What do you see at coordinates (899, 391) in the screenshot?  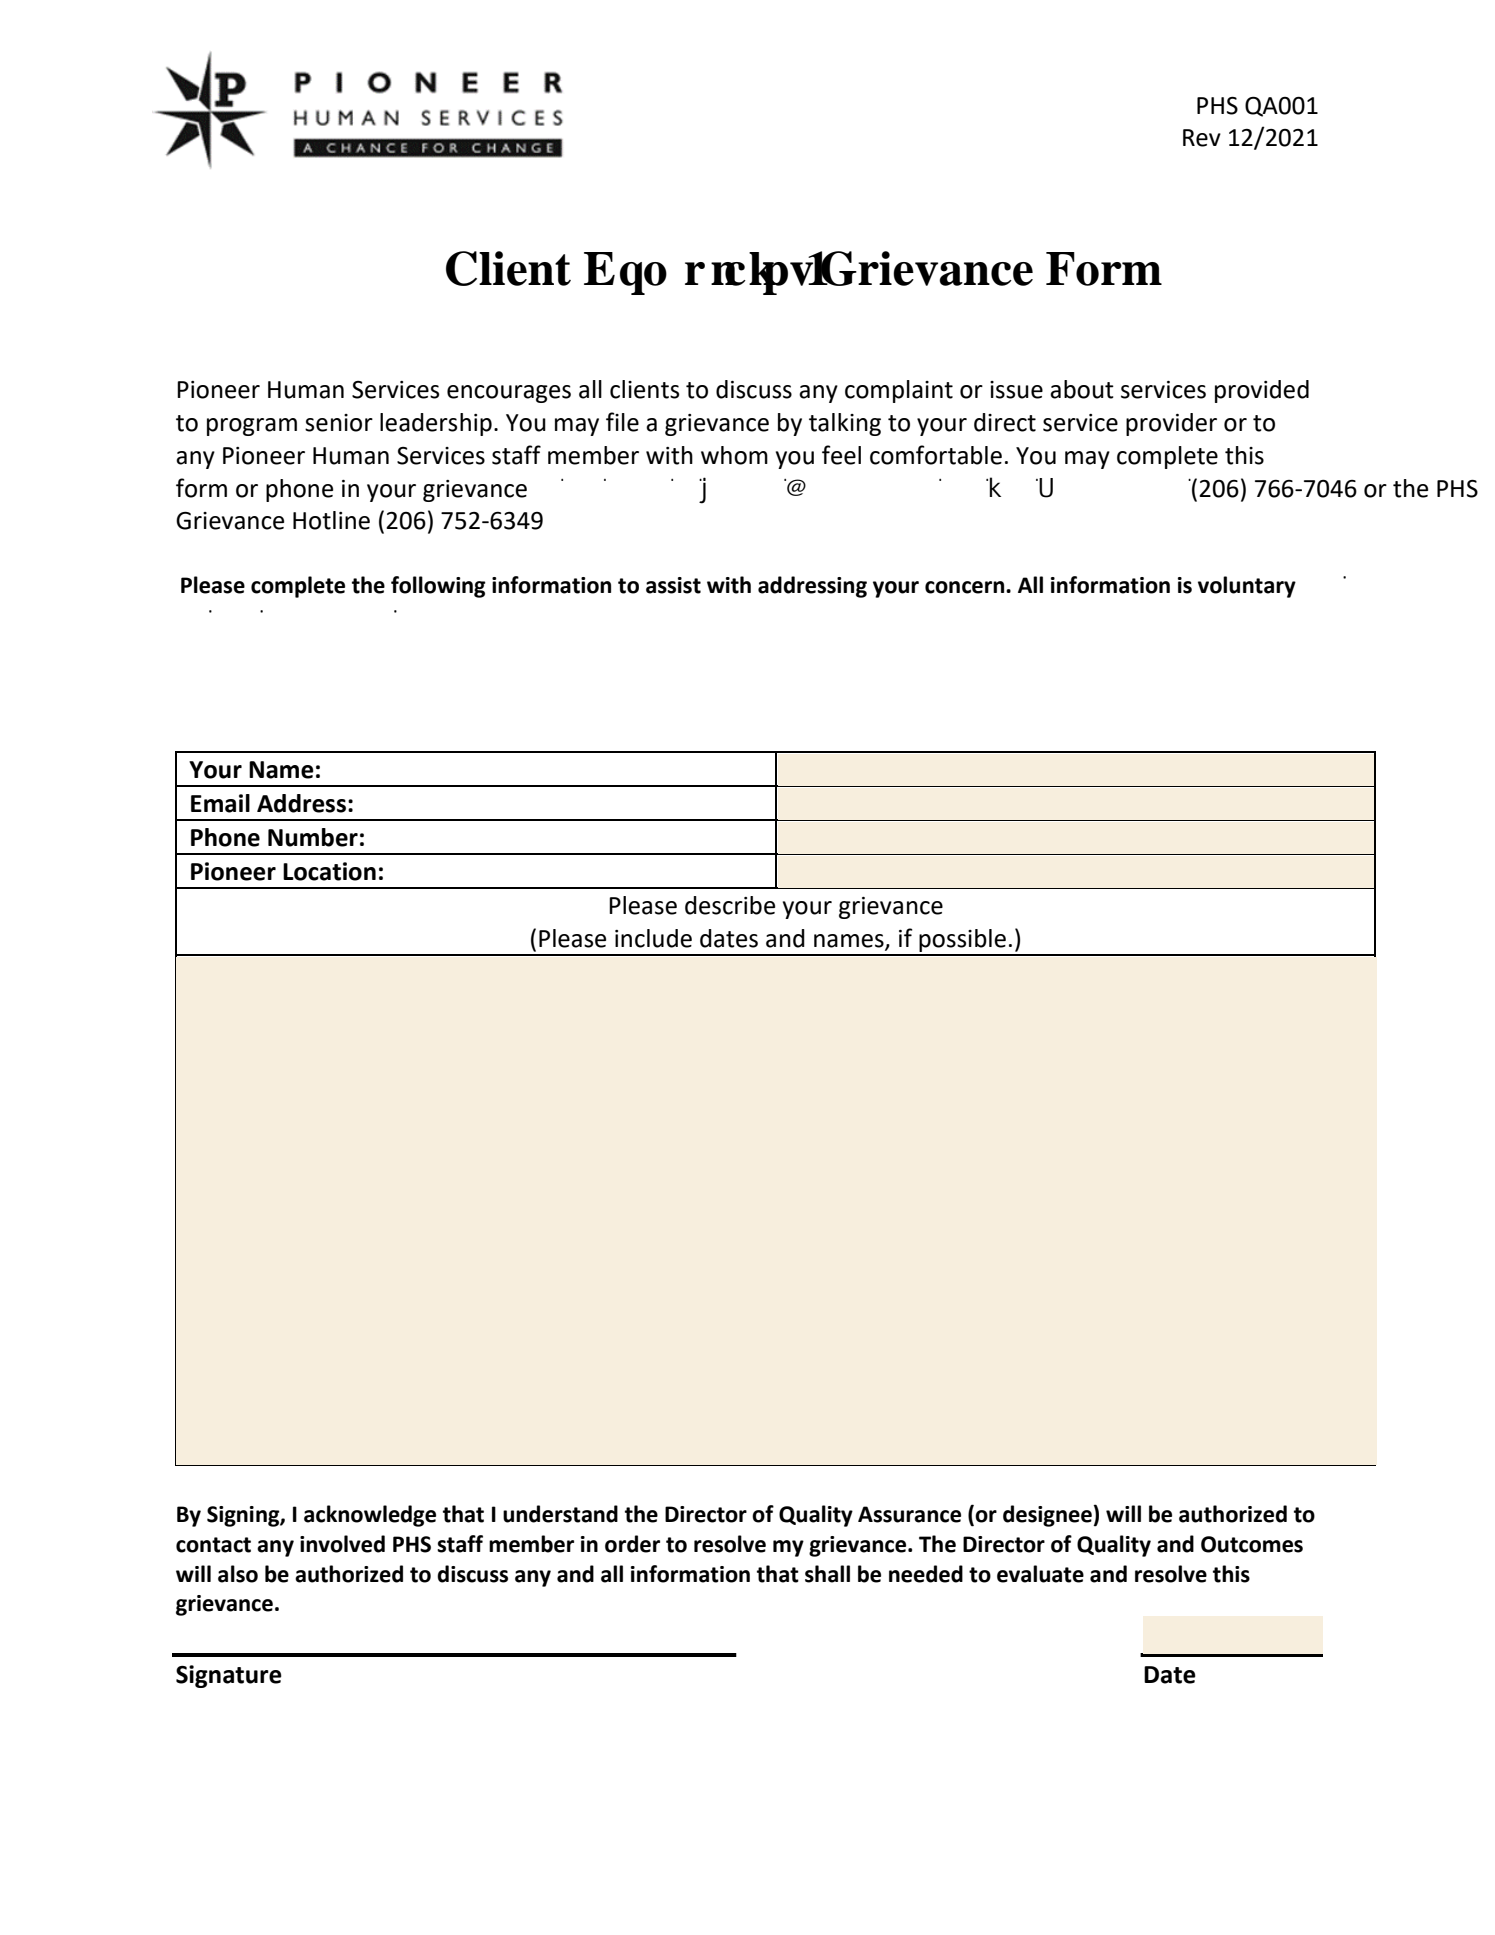 I see `complaint` at bounding box center [899, 391].
